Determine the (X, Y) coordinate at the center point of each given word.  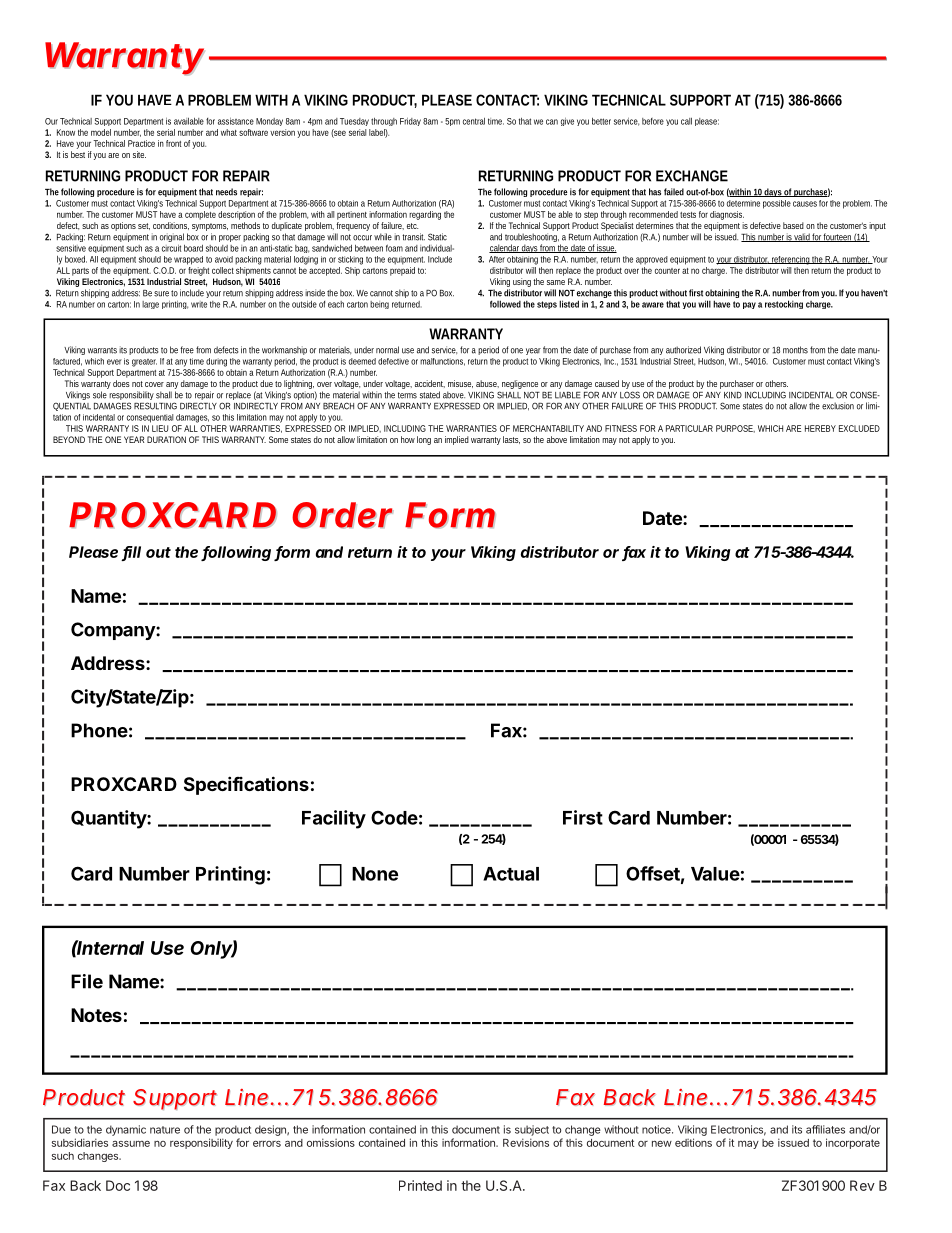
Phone (99, 730)
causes (805, 204)
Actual (511, 874)
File (87, 981)
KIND (733, 395)
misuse (460, 384)
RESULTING (155, 406)
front (174, 143)
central (474, 121)
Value (715, 874)
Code (394, 817)
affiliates (825, 1129)
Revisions (526, 1142)
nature (165, 1130)
